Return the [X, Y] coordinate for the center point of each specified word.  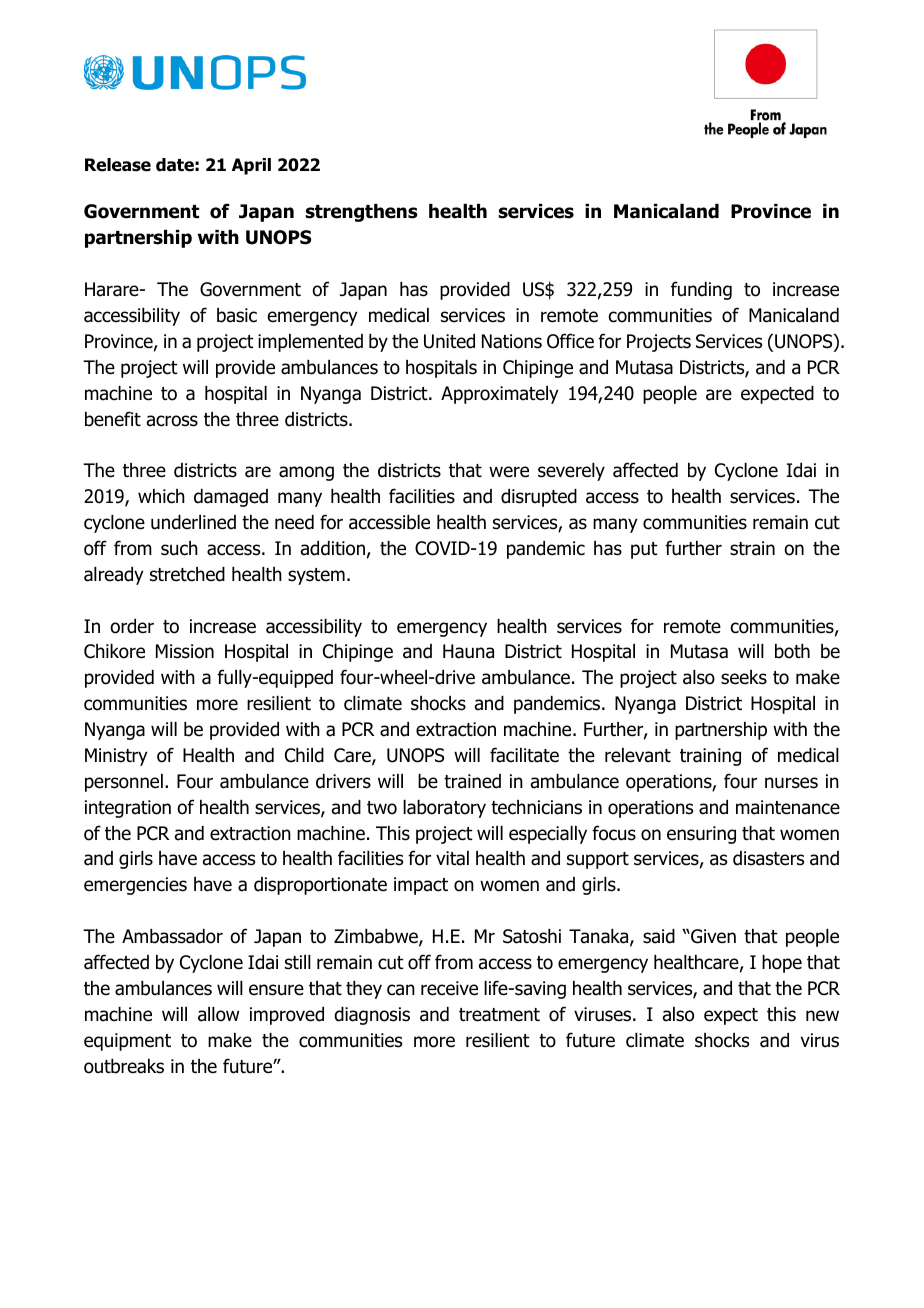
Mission [185, 651]
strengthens [361, 213]
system [316, 576]
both [792, 651]
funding [701, 290]
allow [218, 1014]
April [251, 166]
